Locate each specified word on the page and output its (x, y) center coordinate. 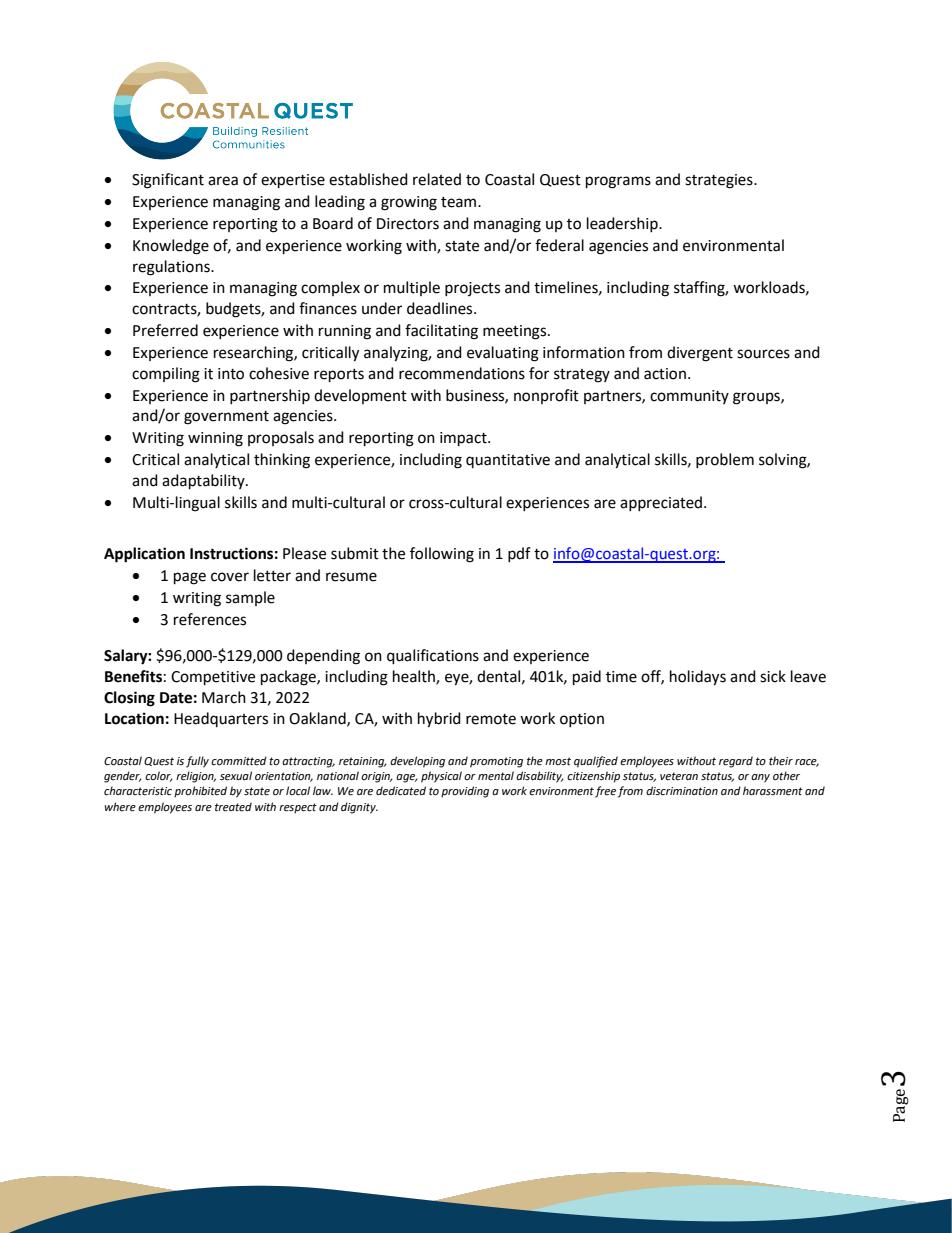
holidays (698, 678)
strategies (720, 181)
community (689, 397)
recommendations (462, 373)
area (223, 181)
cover (230, 577)
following (442, 555)
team (460, 202)
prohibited (200, 792)
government (226, 418)
